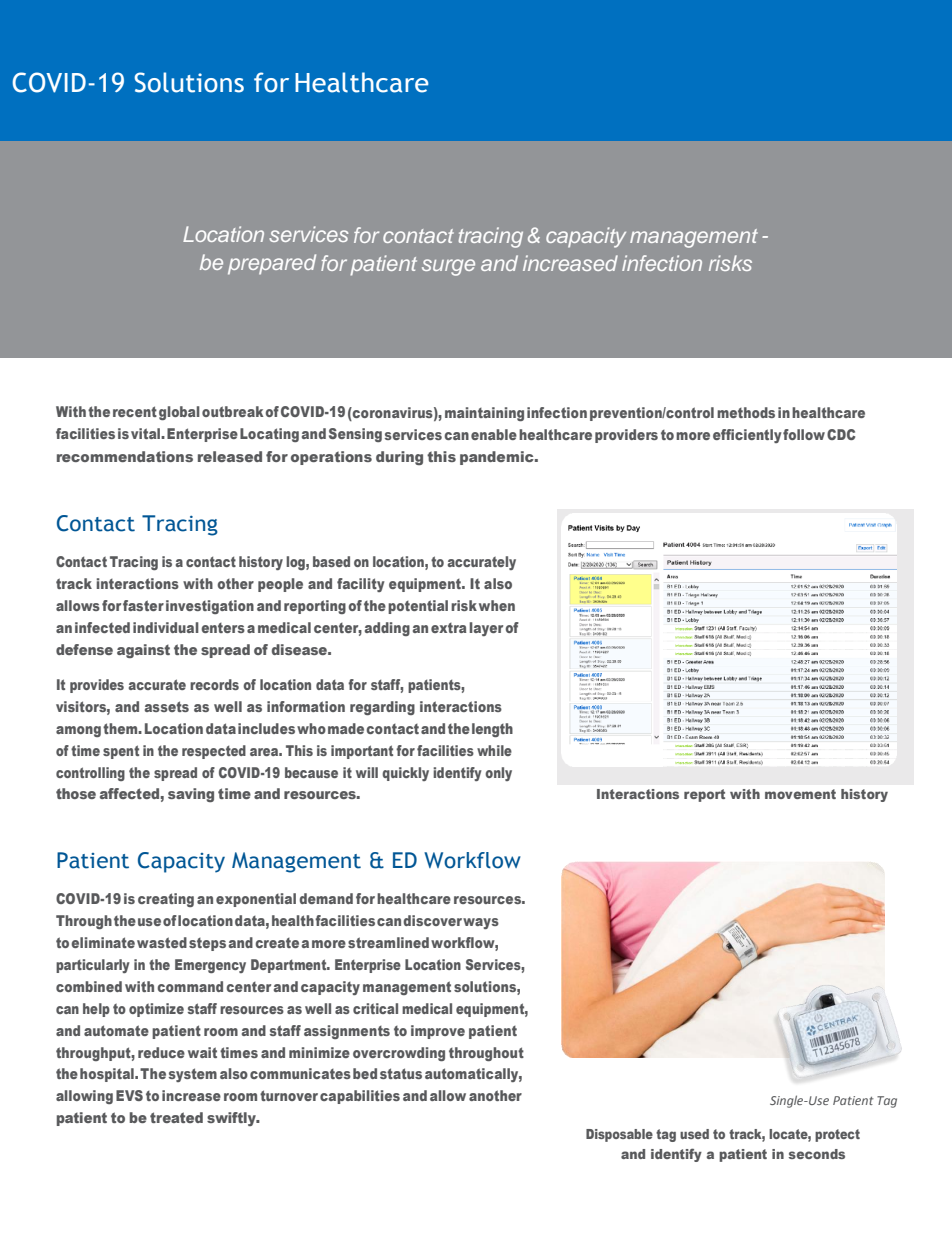  Describe the element at coordinates (272, 264) in the screenshot. I see `prepared` at that location.
